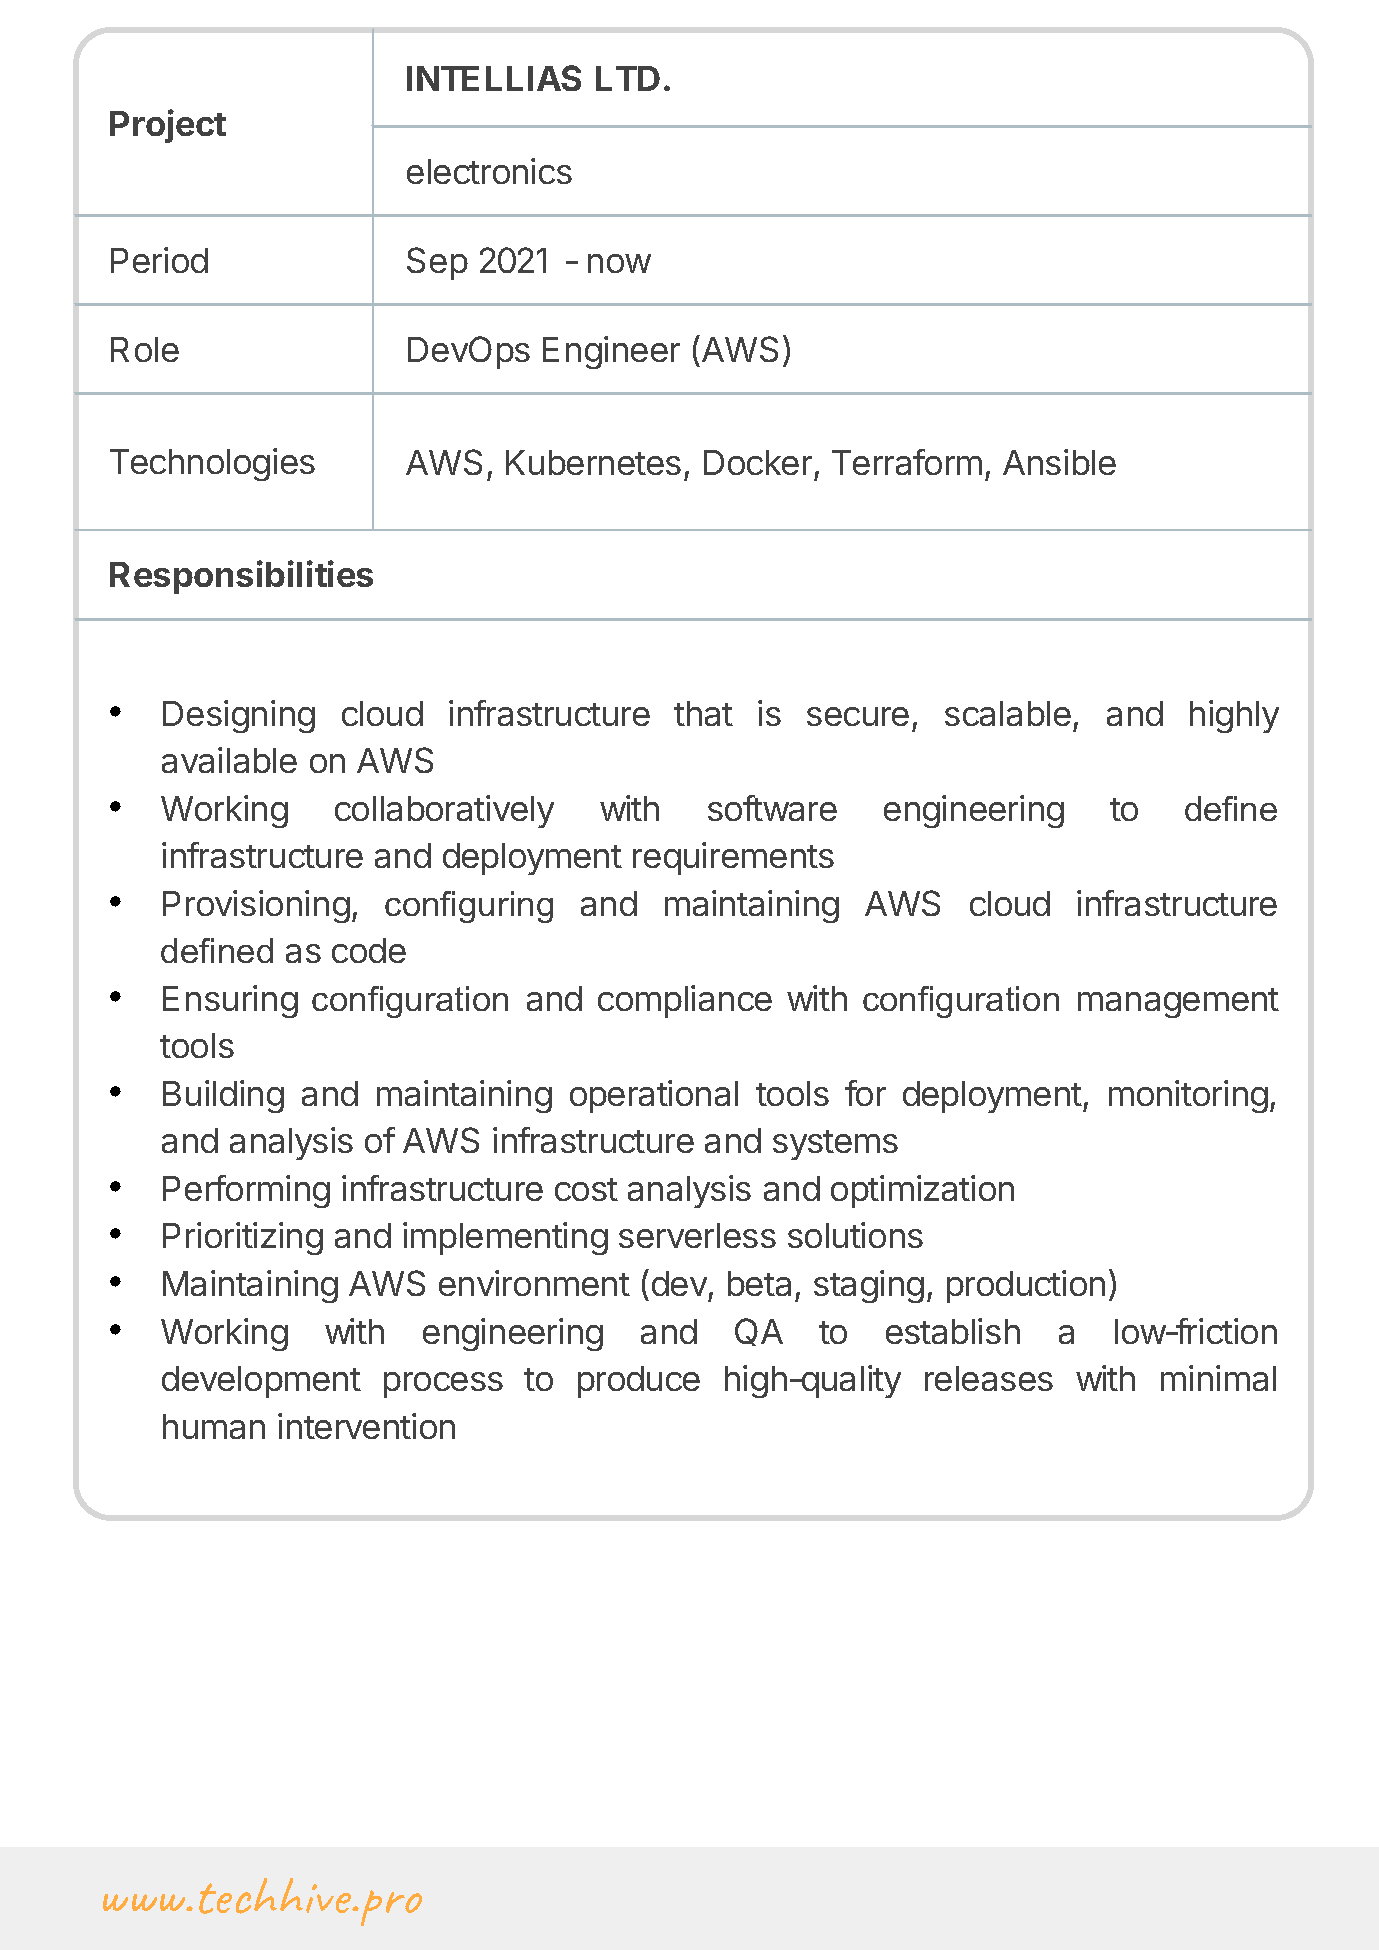  What do you see at coordinates (1008, 713) in the screenshot?
I see `scalable` at bounding box center [1008, 713].
